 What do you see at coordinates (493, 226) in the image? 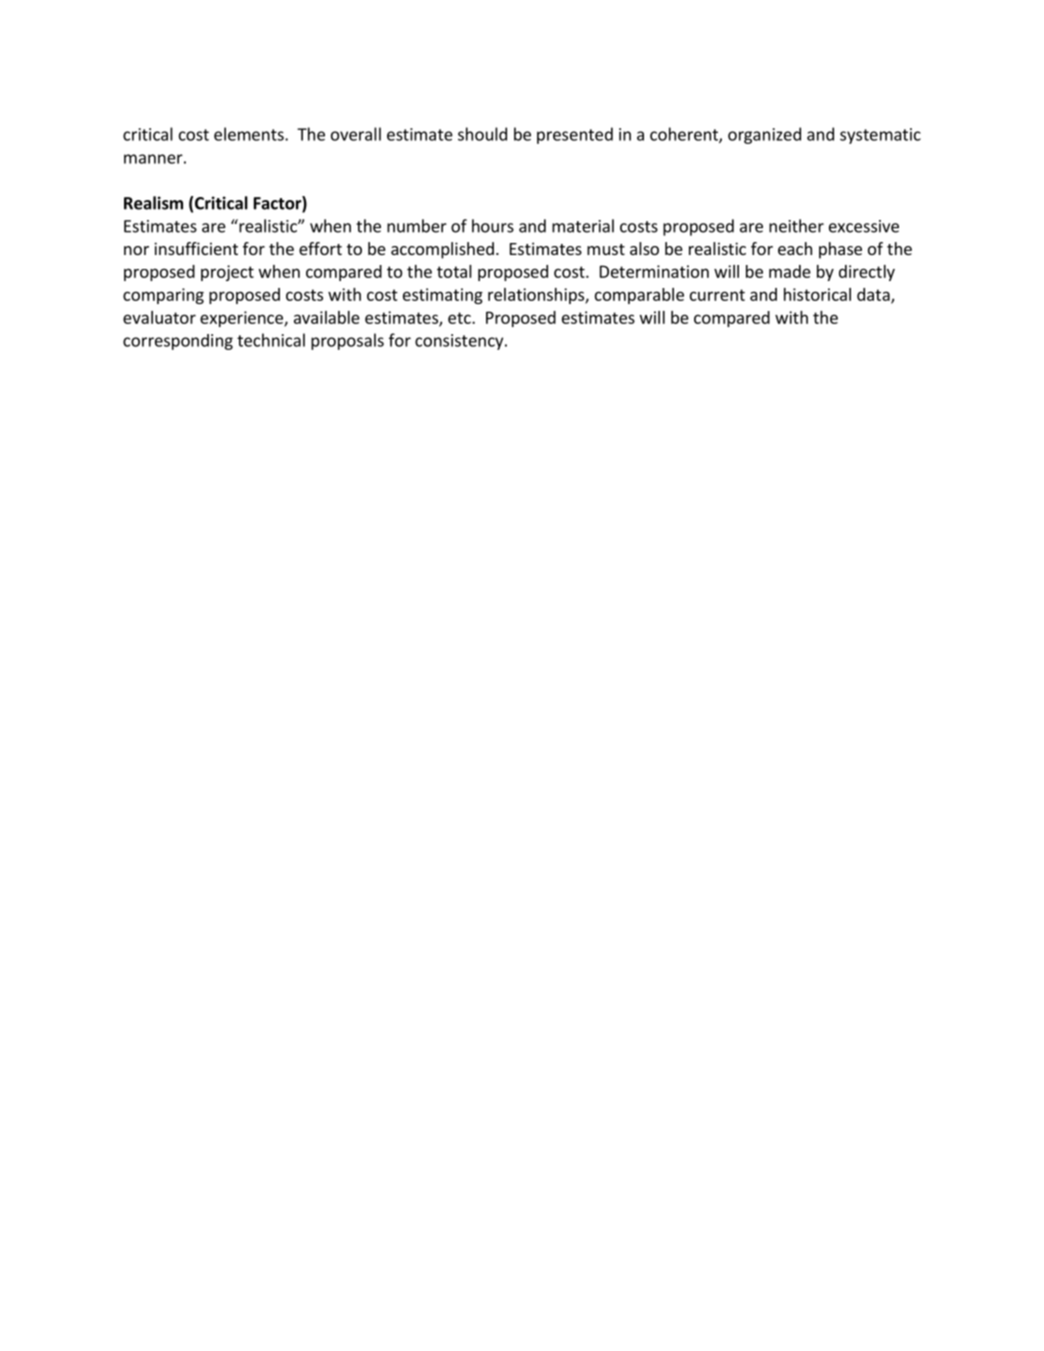
I see `hours` at bounding box center [493, 226].
